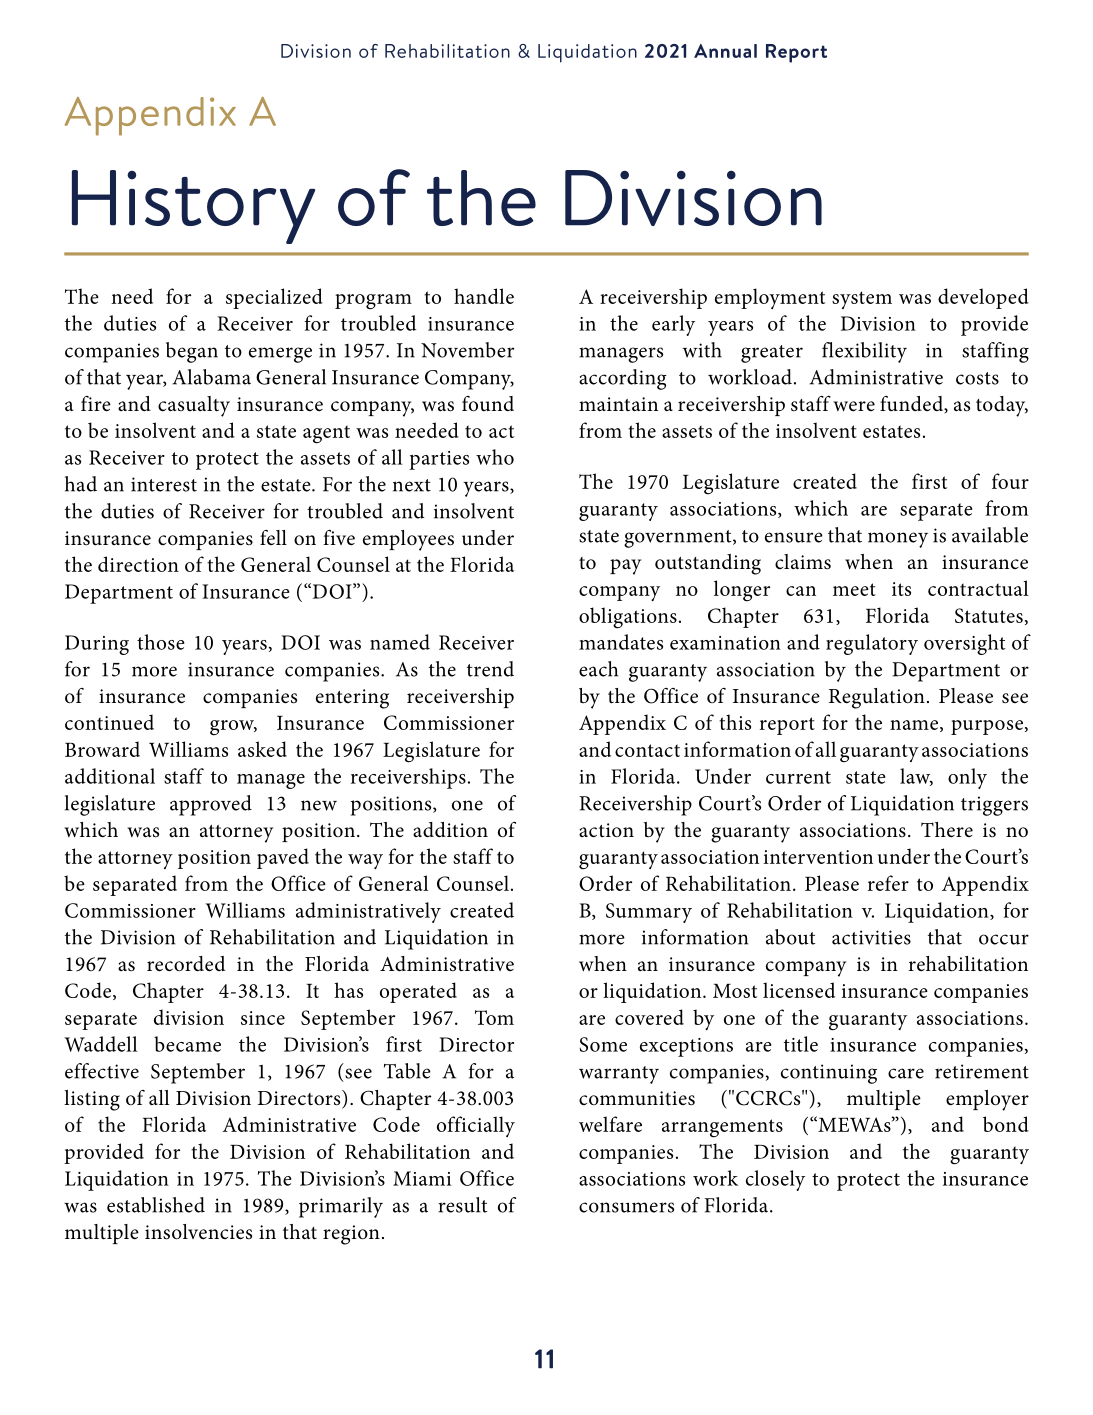  Describe the element at coordinates (626, 1207) in the screenshot. I see `consumers` at that location.
